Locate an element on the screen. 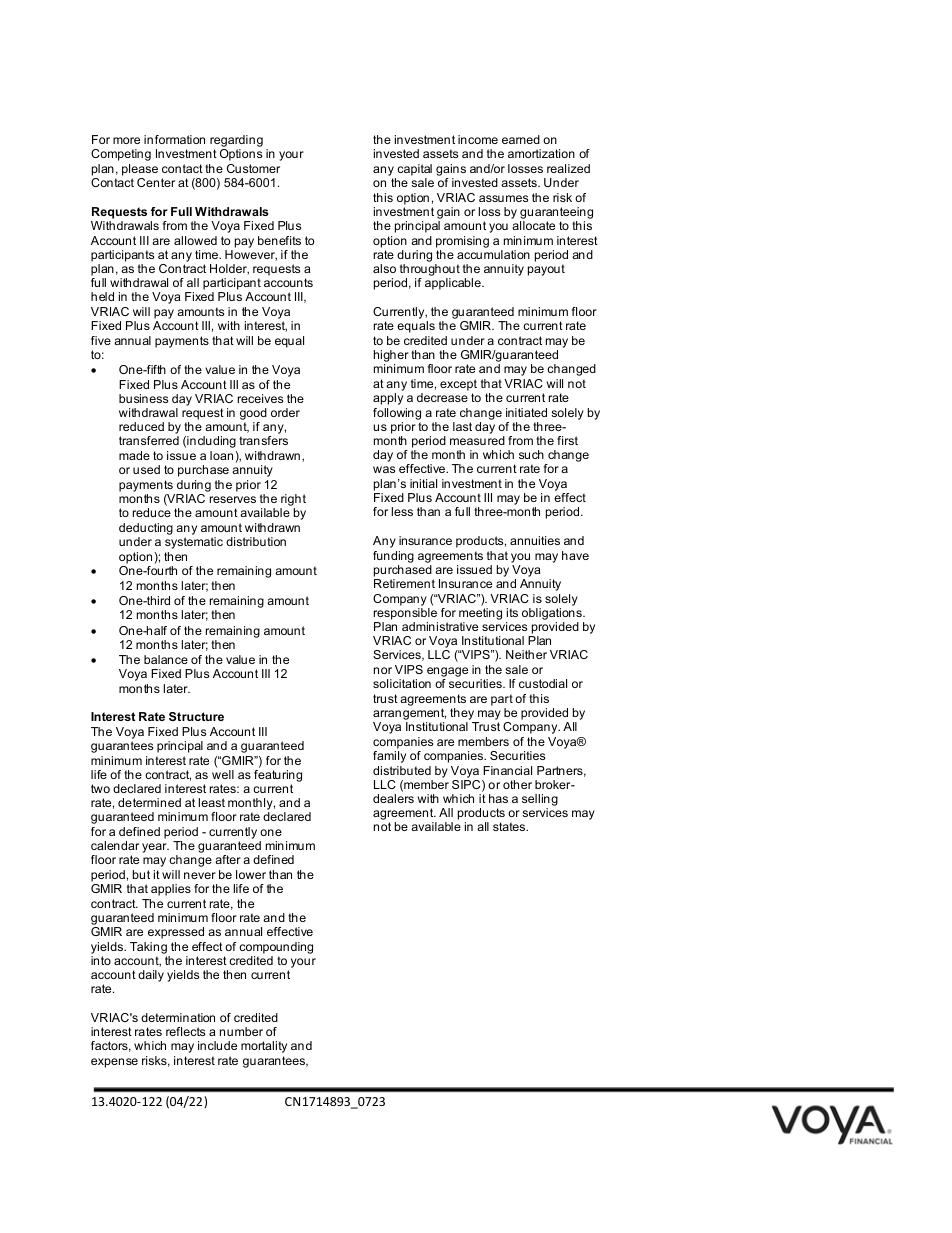 Image resolution: width=952 pixels, height=1233 pixels. year is located at coordinates (155, 848).
